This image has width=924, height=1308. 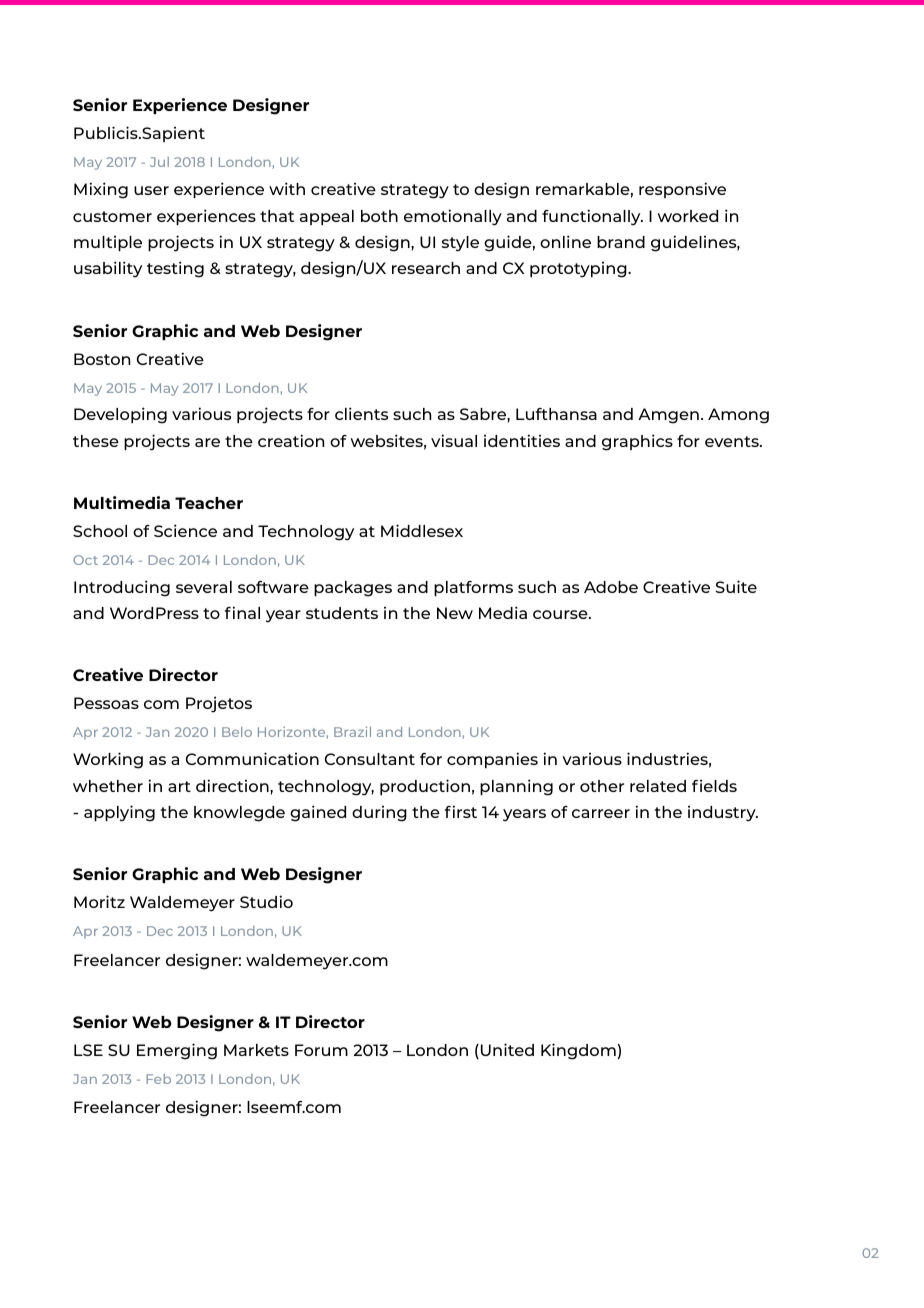 I want to click on Forum, so click(x=321, y=1050).
